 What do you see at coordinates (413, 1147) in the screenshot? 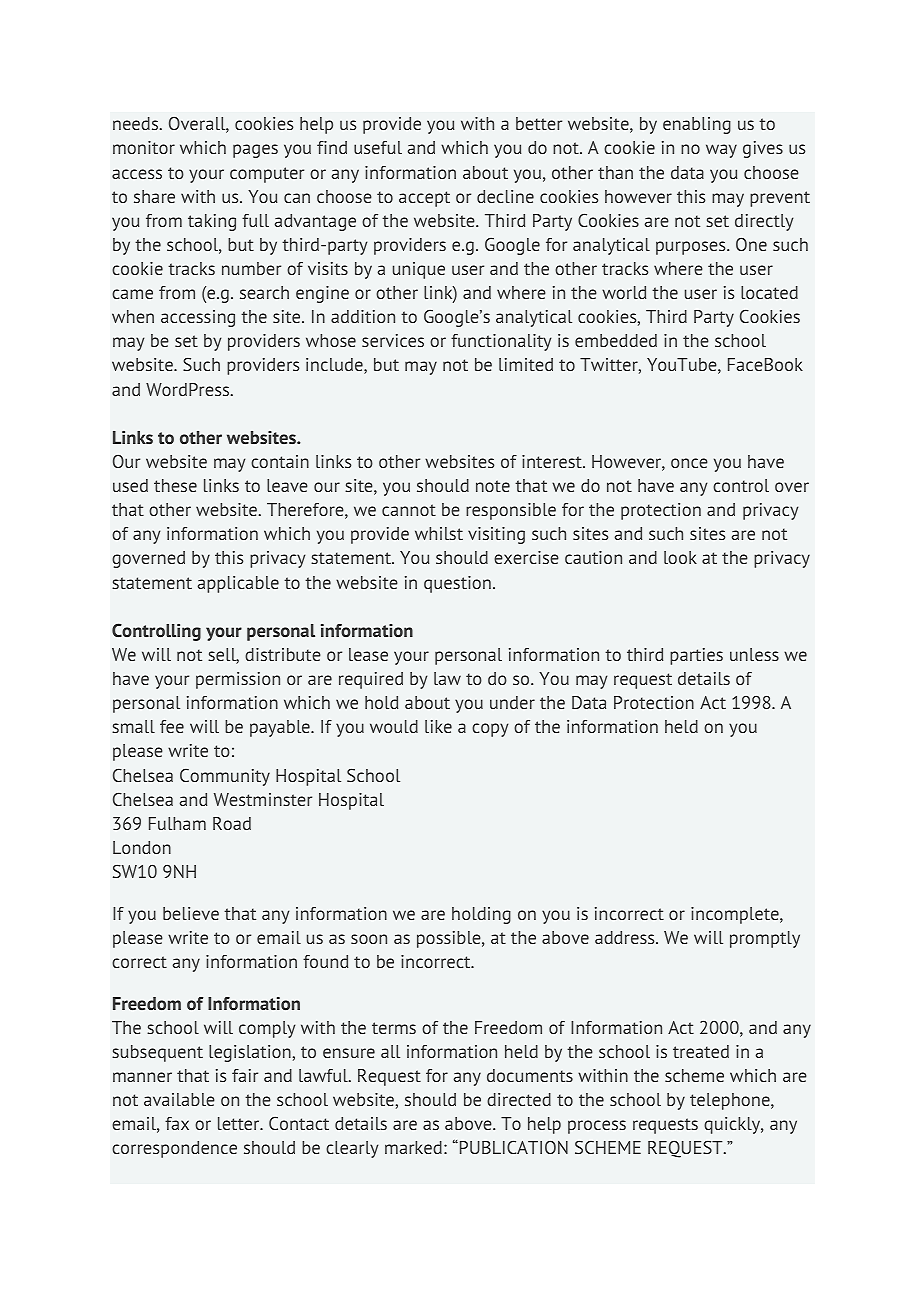
I see `marked` at bounding box center [413, 1147].
